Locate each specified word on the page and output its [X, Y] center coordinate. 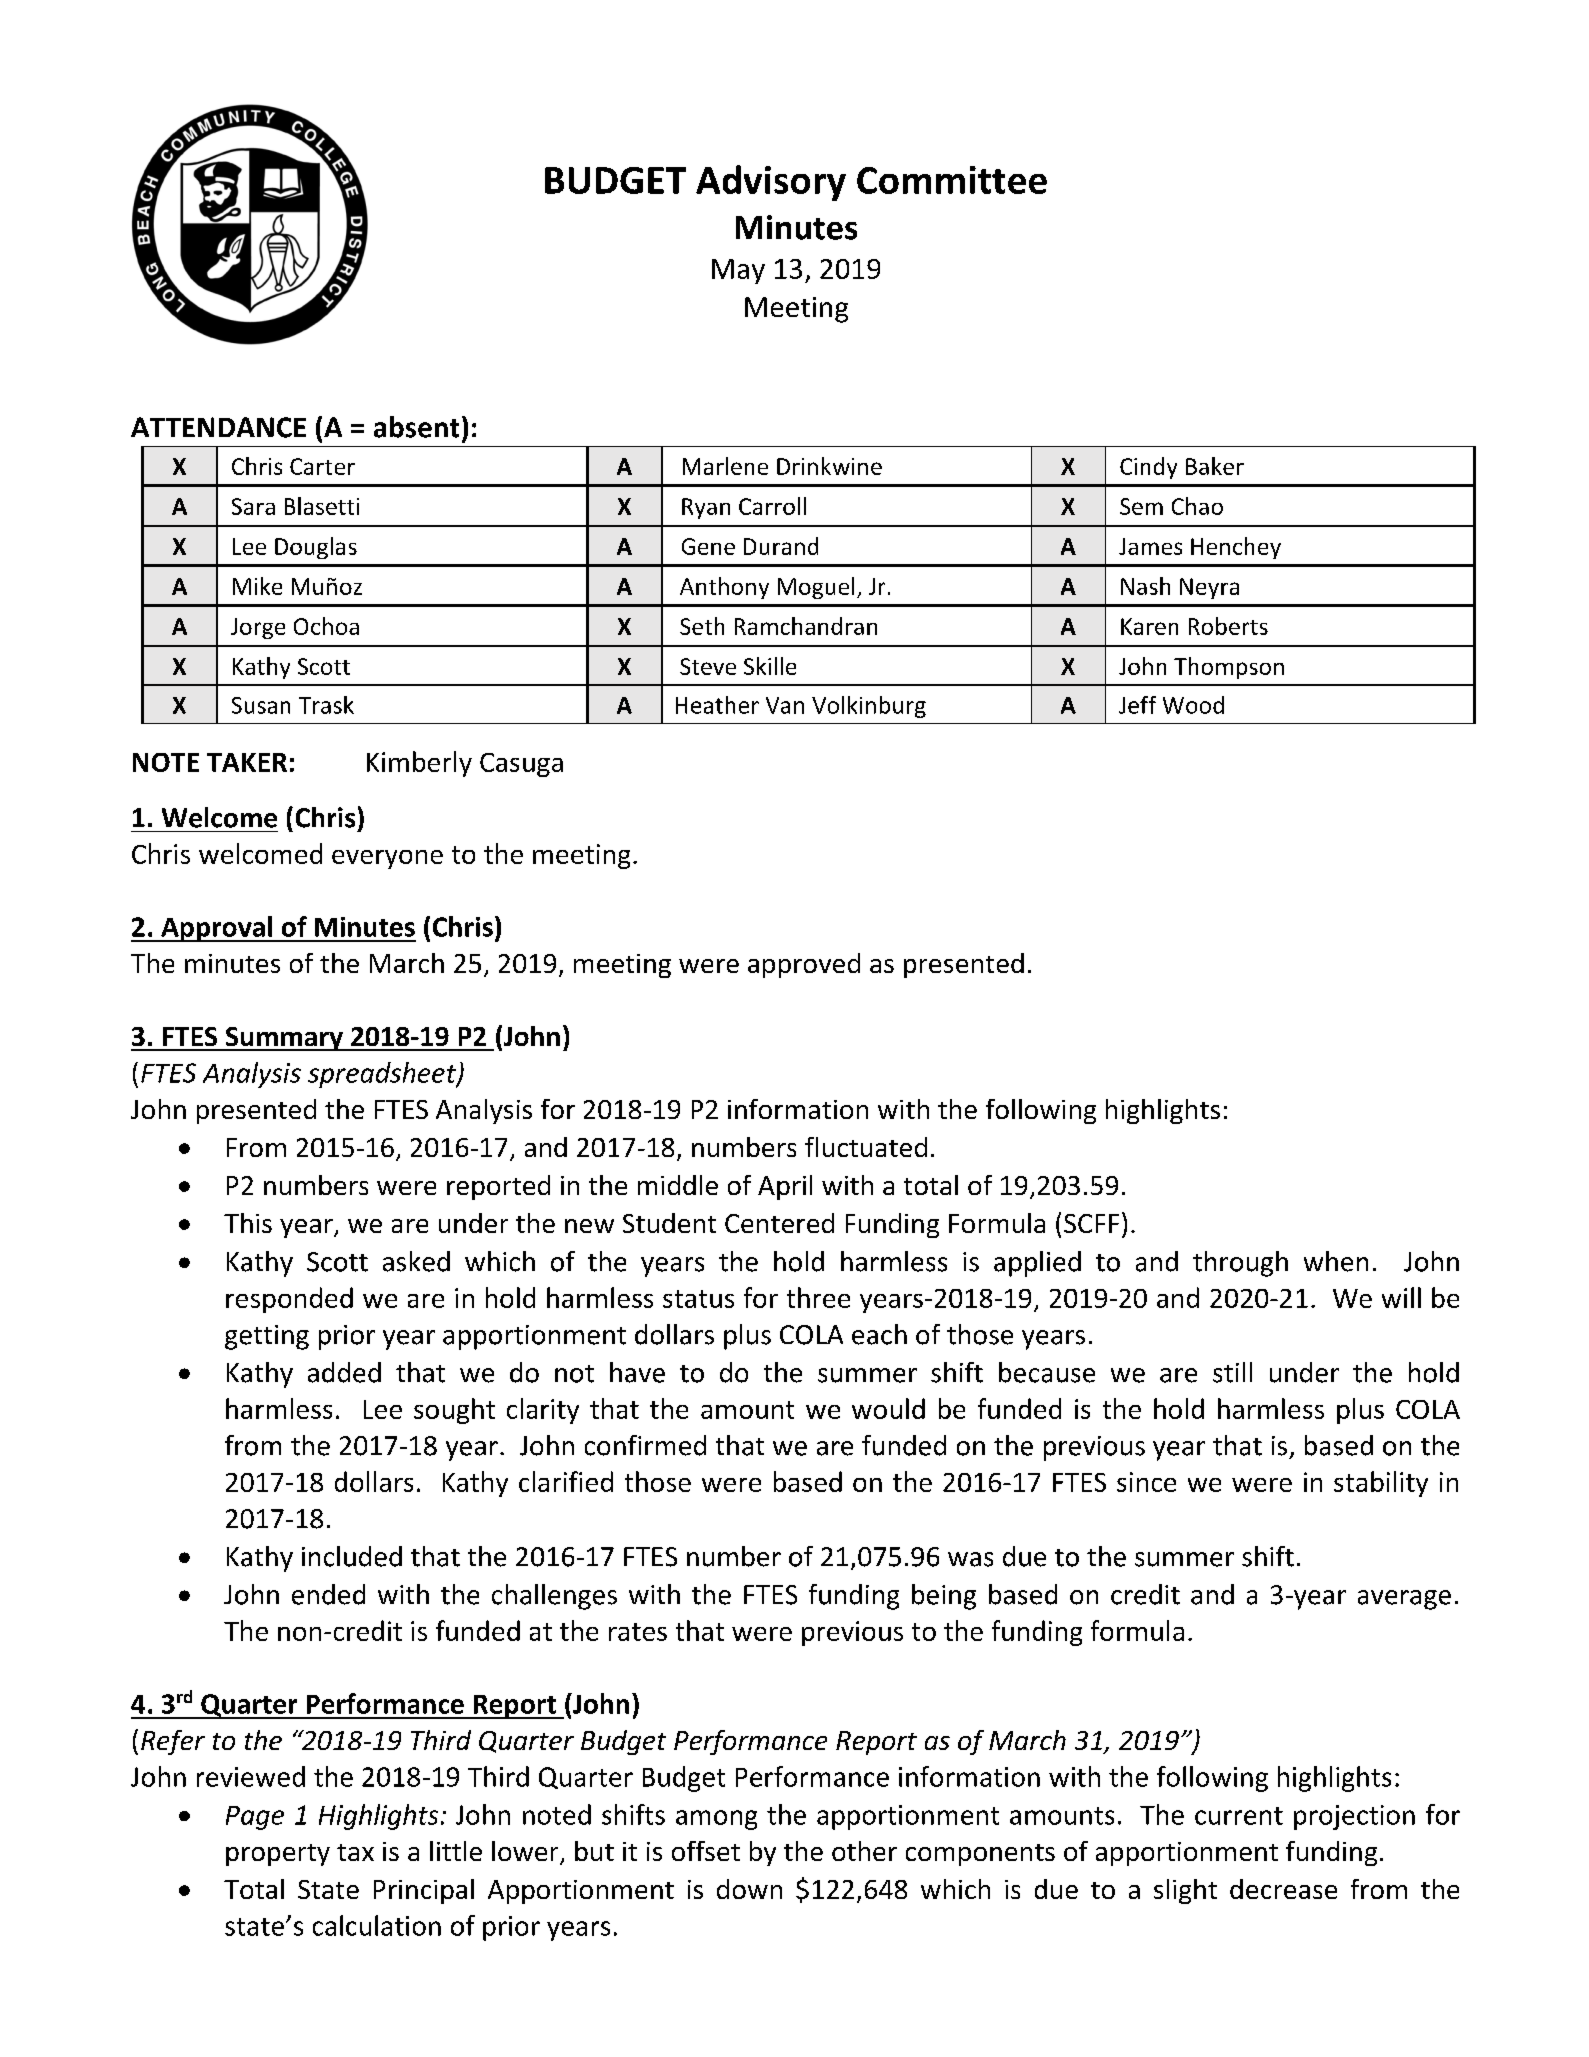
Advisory [771, 183]
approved [804, 965]
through [1240, 1264]
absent [416, 427]
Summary [284, 1039]
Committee [952, 180]
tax [355, 1852]
